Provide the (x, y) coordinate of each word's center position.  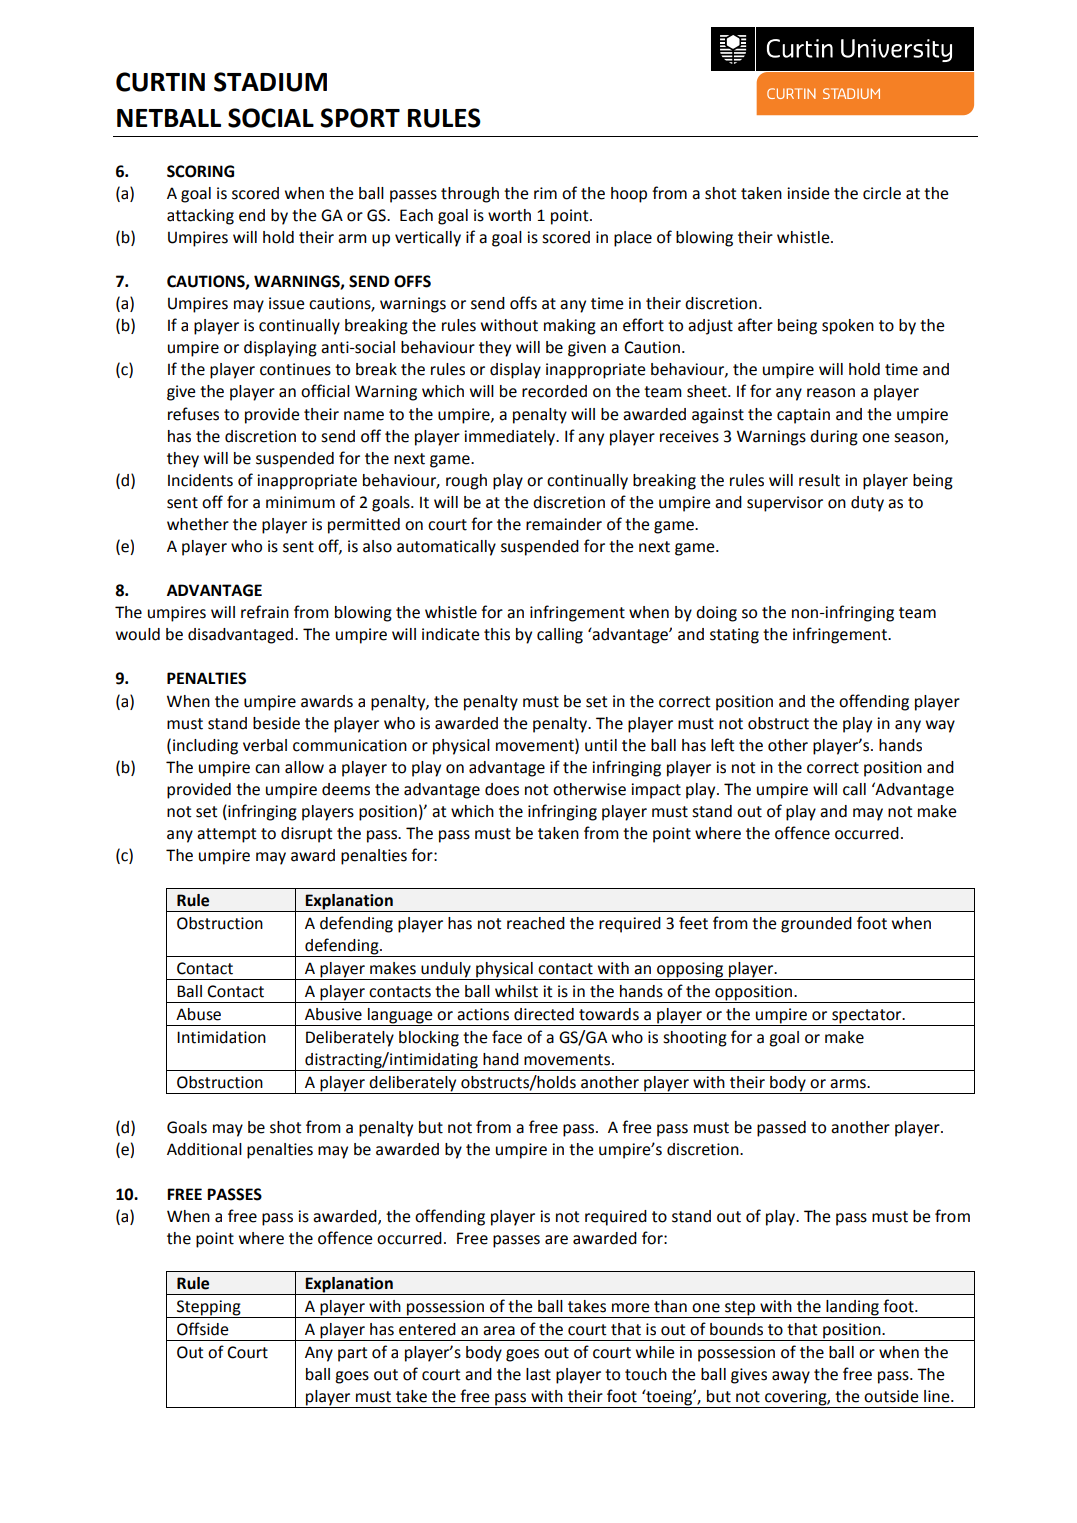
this (497, 634)
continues (295, 369)
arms (849, 1084)
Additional (204, 1149)
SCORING (200, 171)
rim (545, 193)
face (507, 1037)
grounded (816, 925)
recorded (554, 391)
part (353, 1354)
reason (831, 393)
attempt (227, 835)
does (502, 789)
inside (808, 193)
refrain (265, 612)
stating (734, 636)
